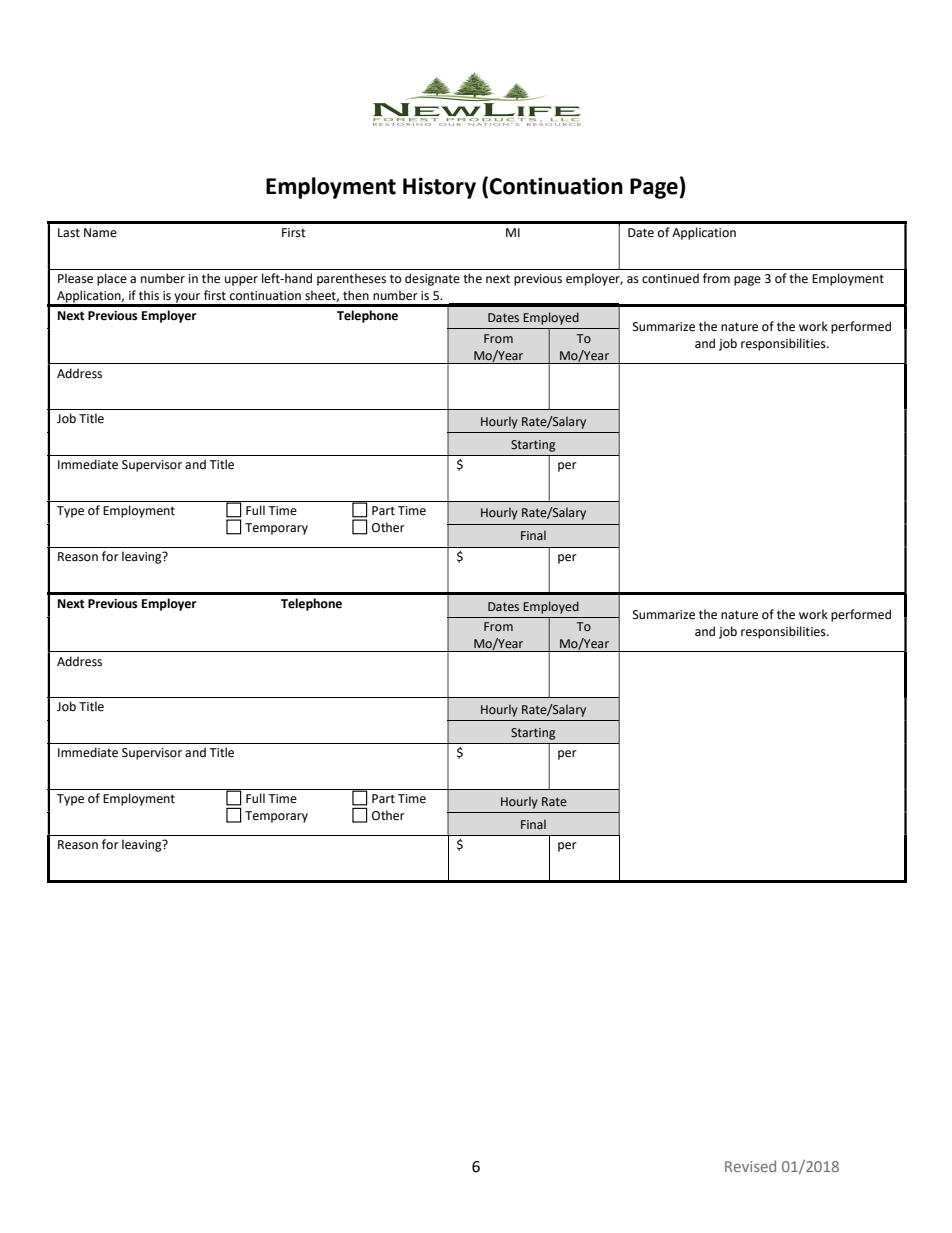 Image resolution: width=952 pixels, height=1233 pixels. Describe the element at coordinates (69, 233) in the image. I see `Last` at that location.
